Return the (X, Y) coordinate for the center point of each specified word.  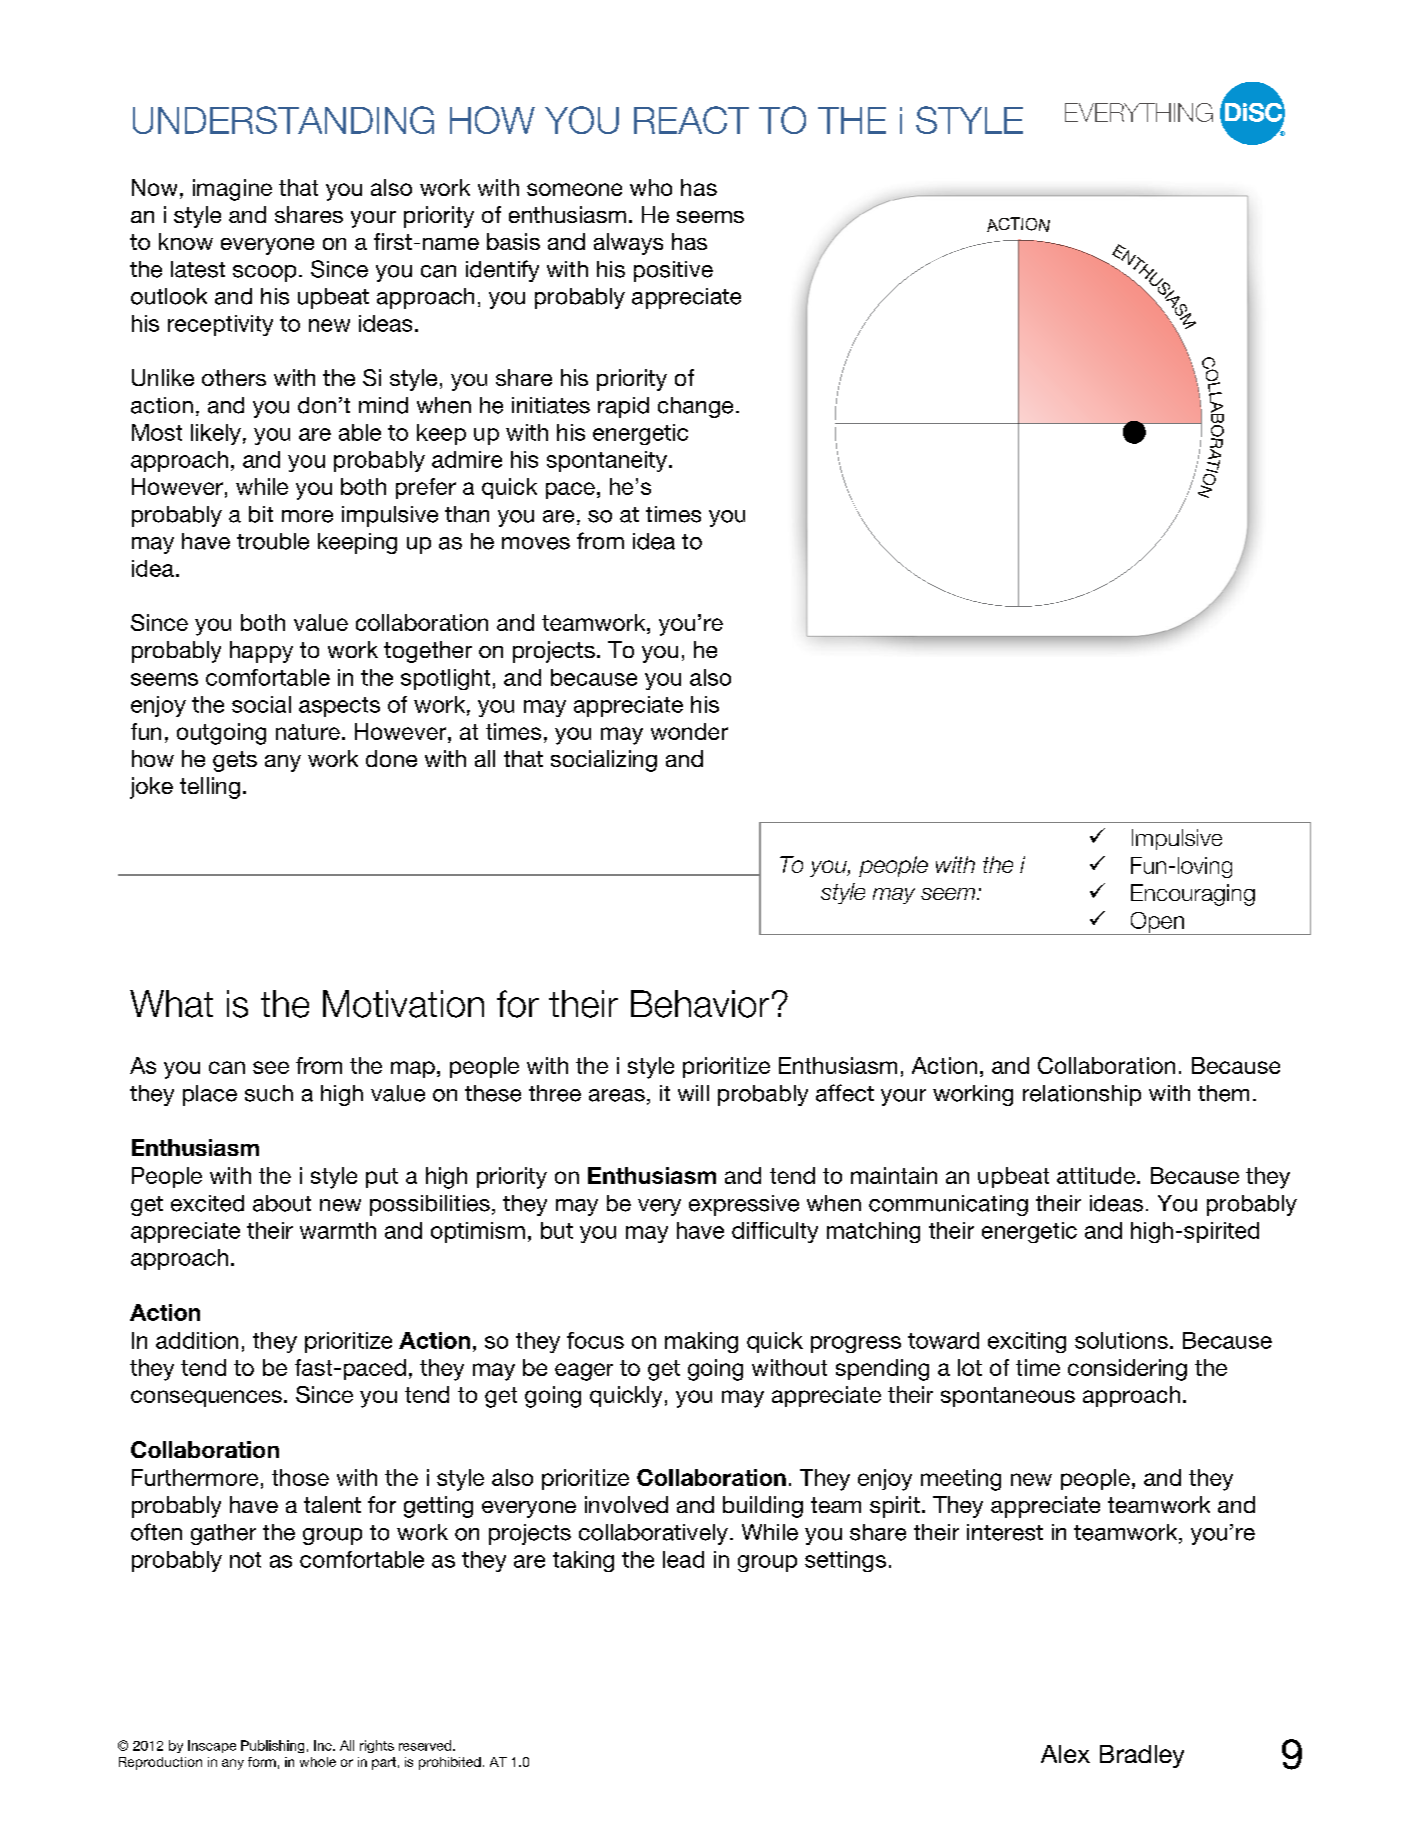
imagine (232, 190)
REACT (691, 120)
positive (673, 271)
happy (261, 652)
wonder (689, 731)
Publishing (272, 1746)
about (282, 1203)
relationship (1082, 1095)
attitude (1096, 1175)
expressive (744, 1205)
